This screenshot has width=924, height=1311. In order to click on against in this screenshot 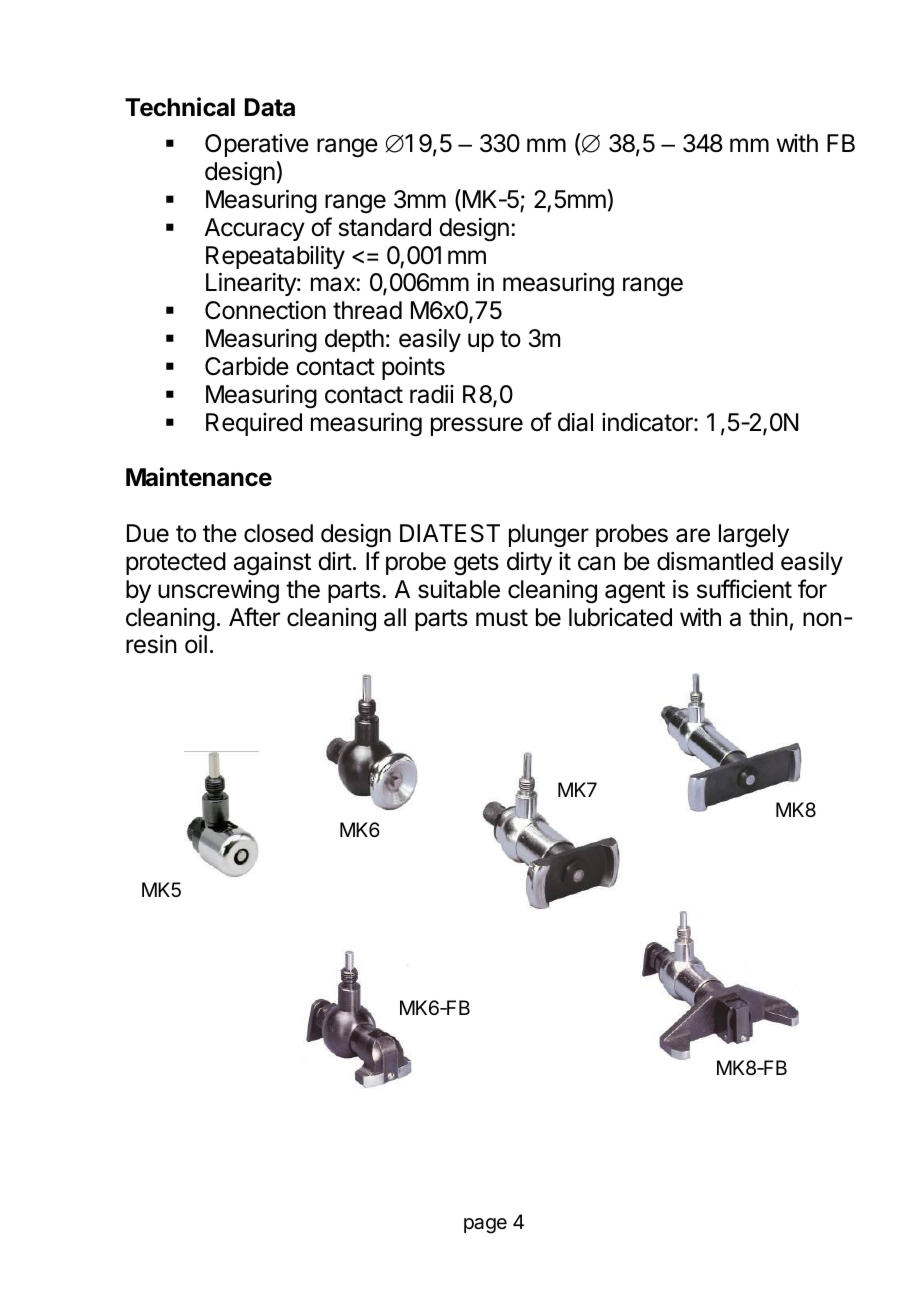, I will do `click(272, 564)`.
